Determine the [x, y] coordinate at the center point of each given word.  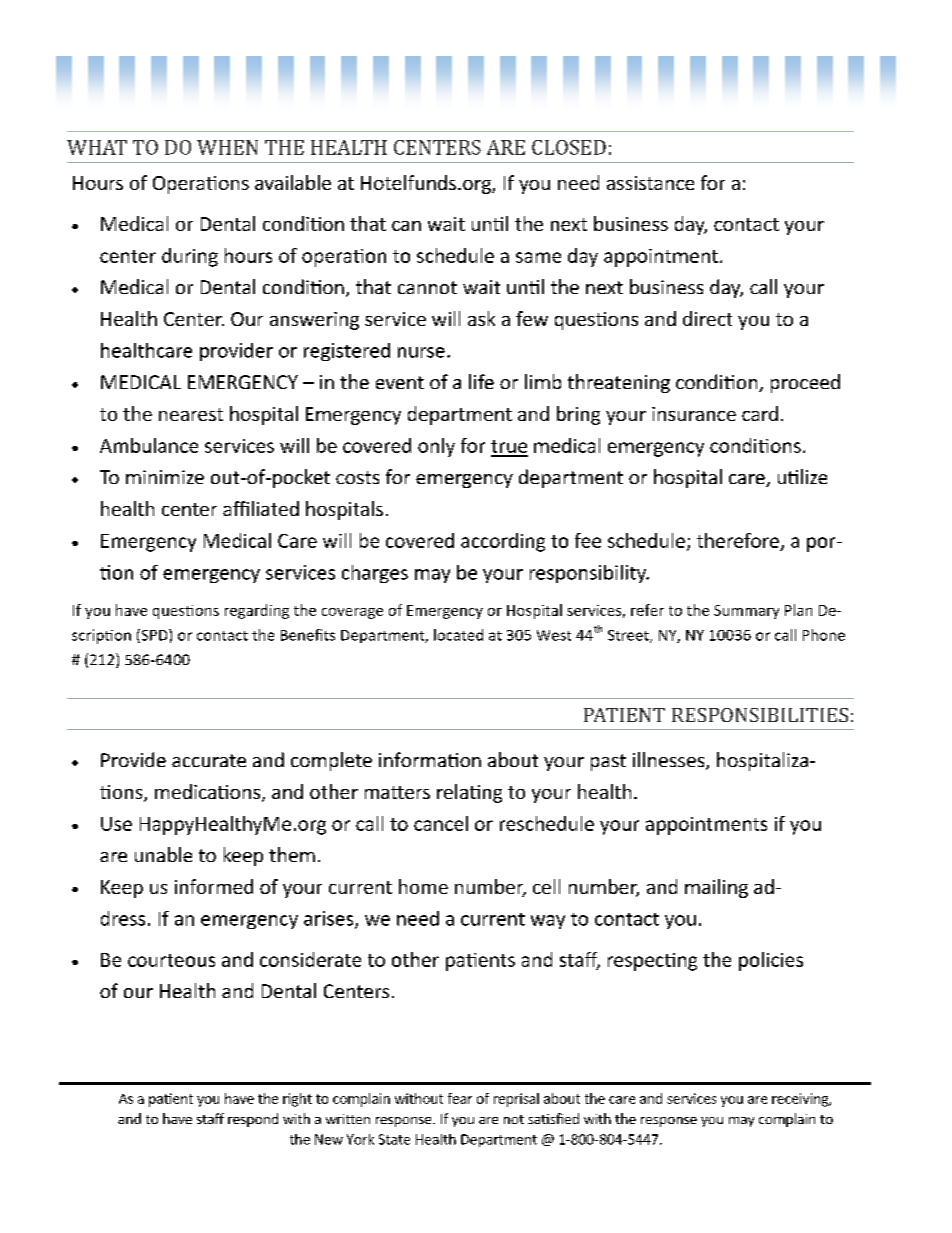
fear [460, 1098]
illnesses [670, 761]
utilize [802, 476]
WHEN [227, 147]
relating [469, 793]
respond [253, 1120]
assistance [650, 183]
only [436, 447]
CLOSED [569, 147]
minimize [165, 477]
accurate [209, 760]
